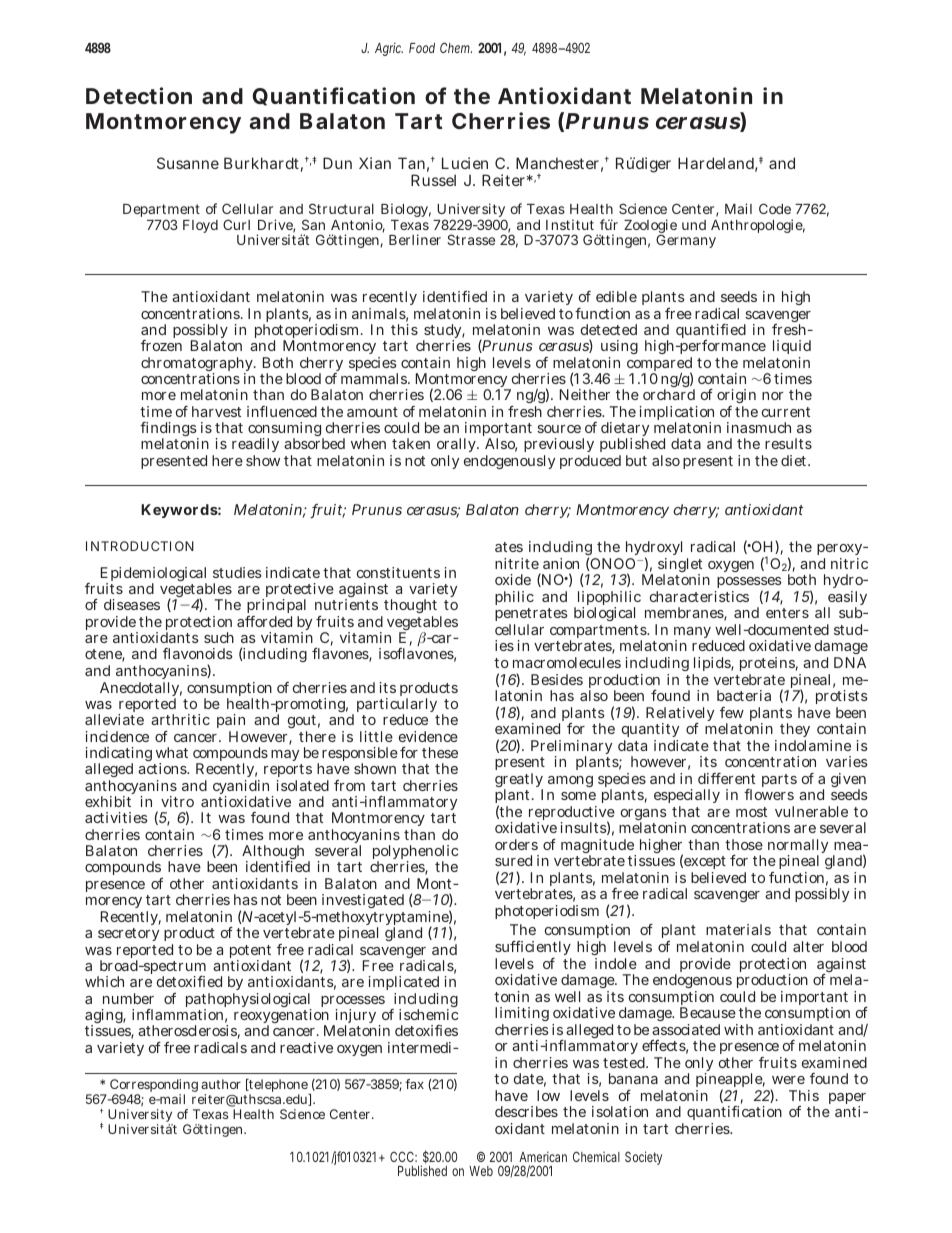 Image resolution: width=952 pixels, height=1233 pixels. What do you see at coordinates (415, 239) in the screenshot?
I see `Berliner` at bounding box center [415, 239].
